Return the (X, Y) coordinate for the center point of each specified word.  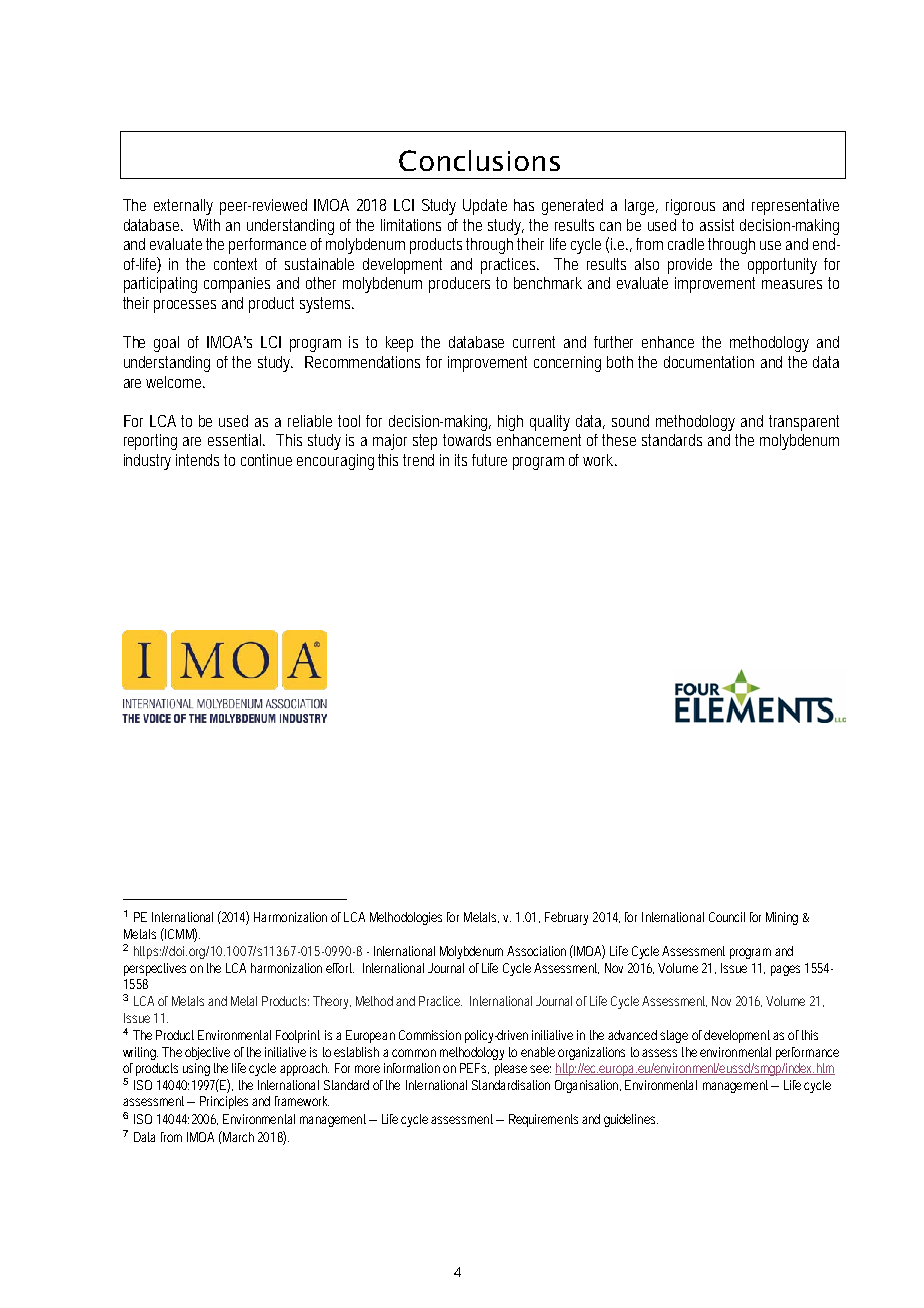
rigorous (690, 207)
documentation (709, 362)
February (566, 918)
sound (630, 421)
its (461, 460)
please (511, 1069)
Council (727, 917)
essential (236, 440)
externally (183, 207)
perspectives (155, 969)
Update (485, 207)
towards (467, 440)
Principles (224, 1102)
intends (200, 460)
